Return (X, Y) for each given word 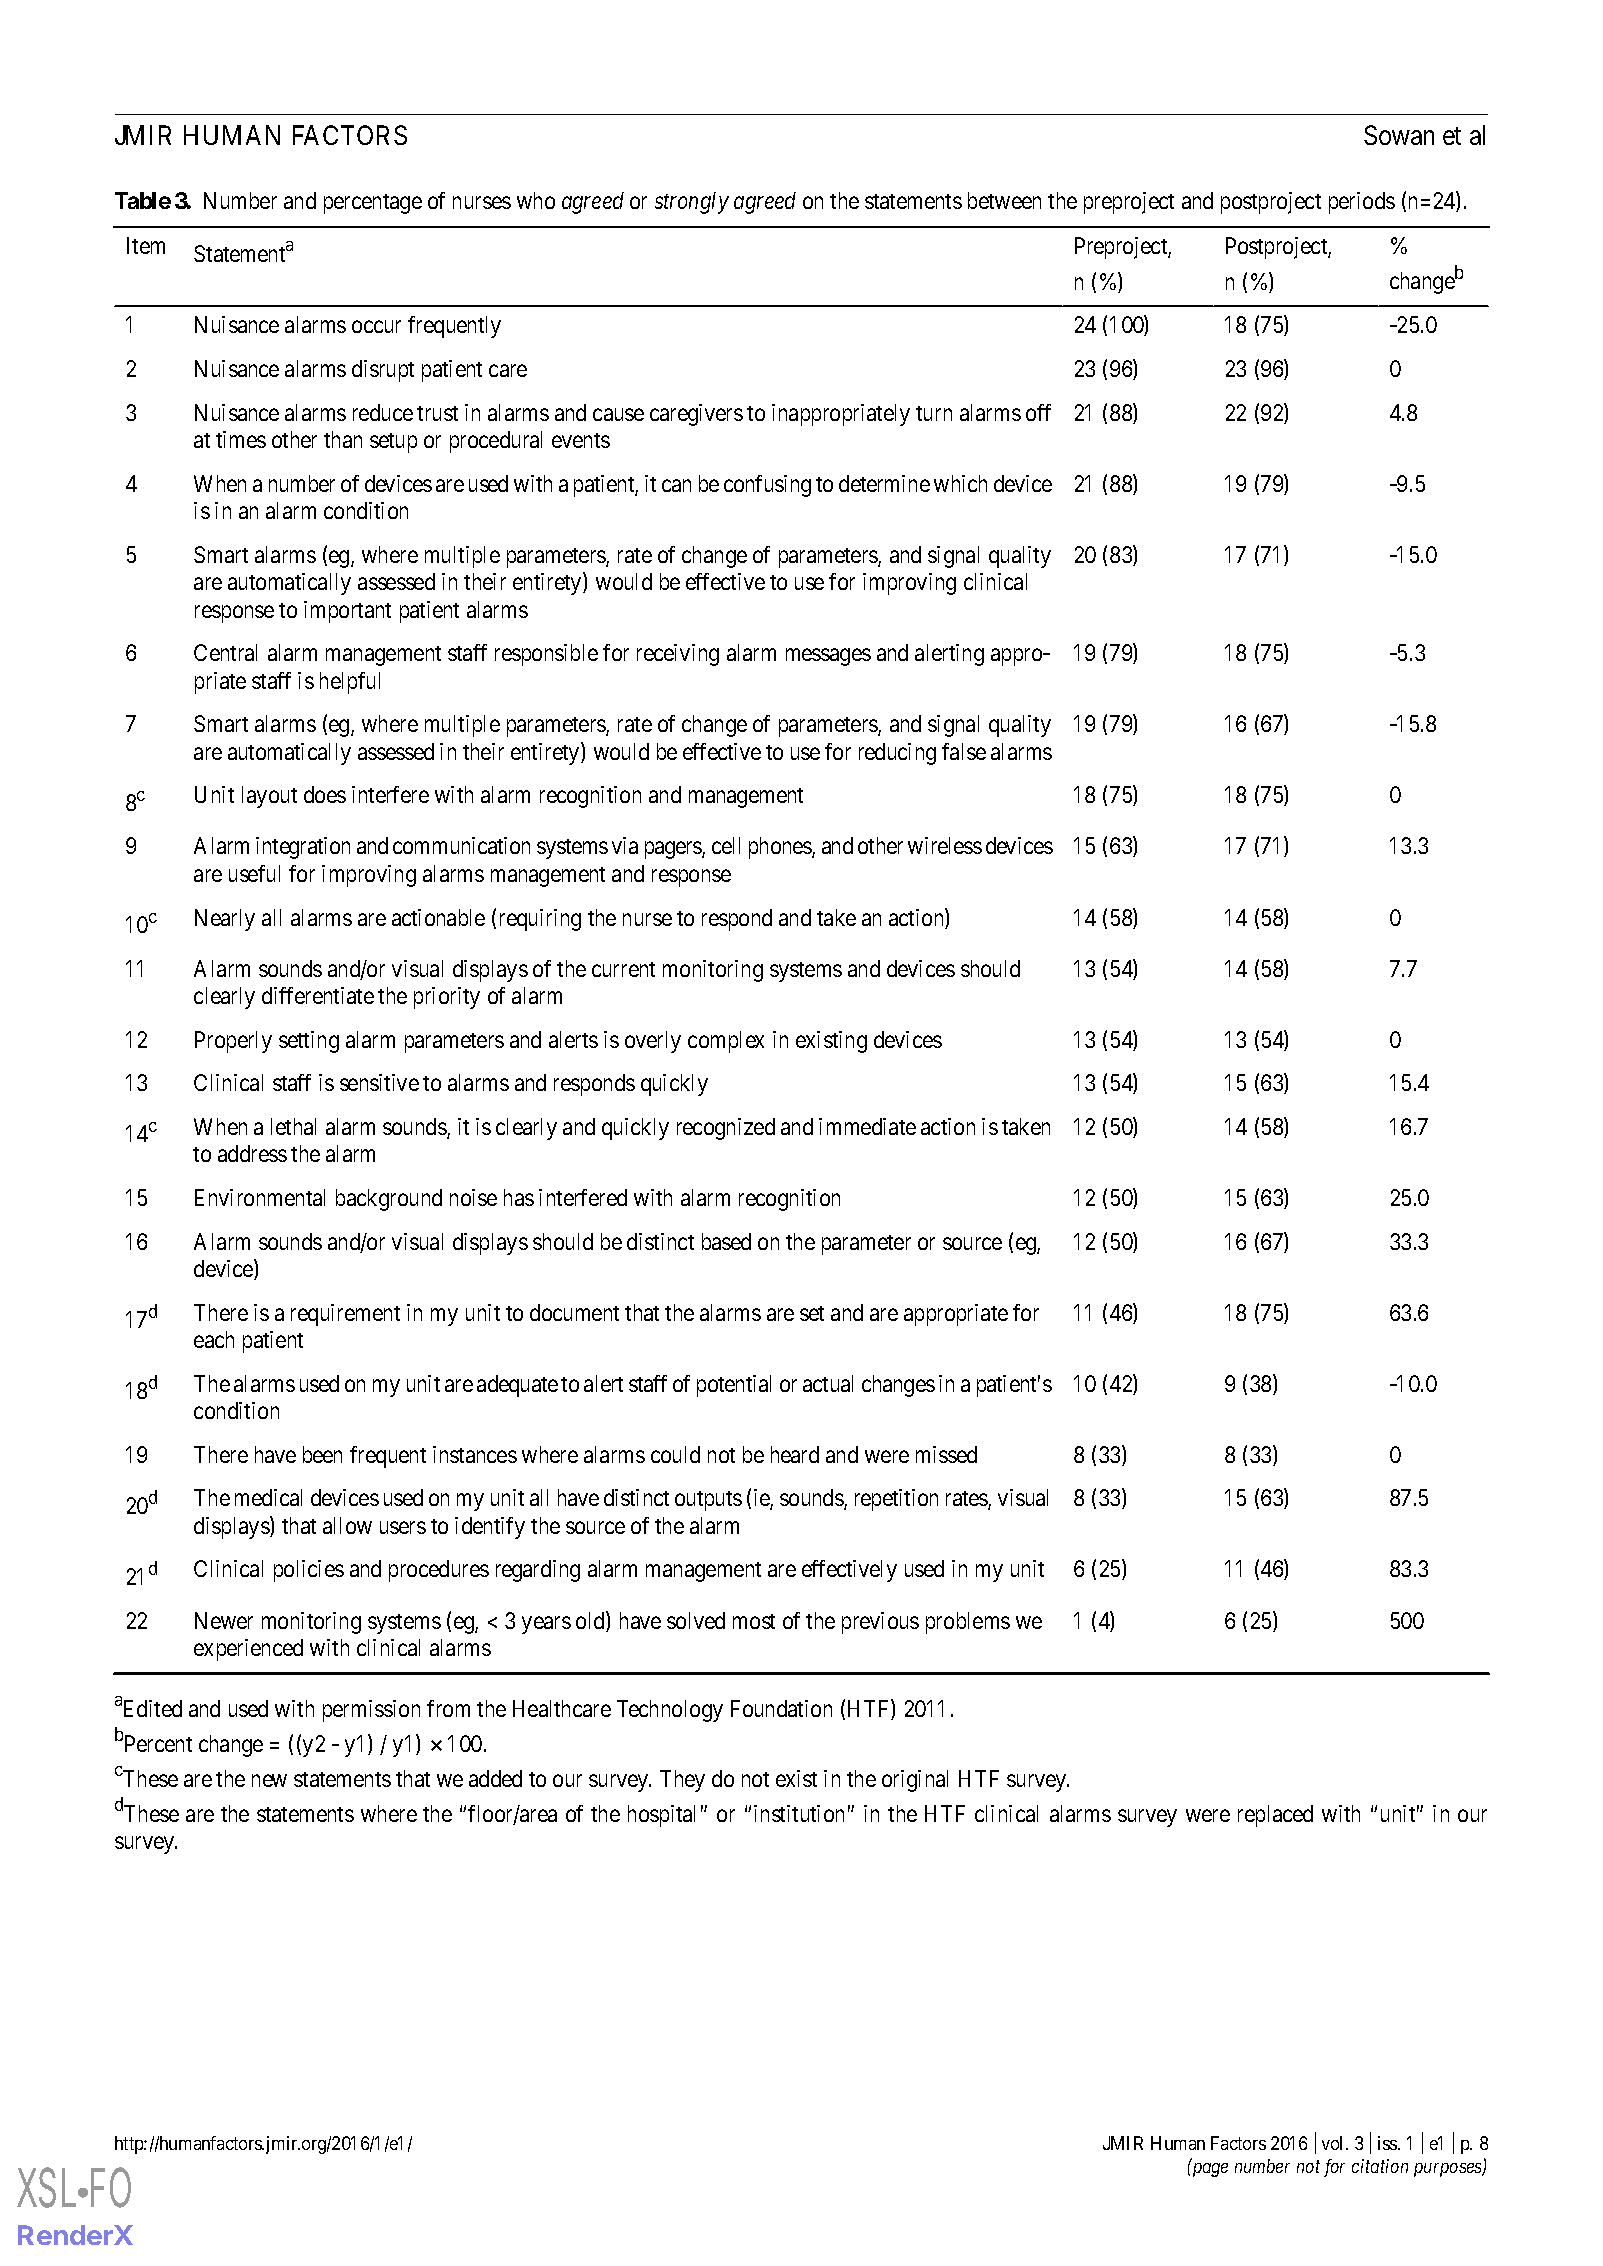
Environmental (260, 1197)
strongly (692, 203)
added (495, 1778)
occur (376, 327)
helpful (350, 683)
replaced (1275, 1816)
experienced (248, 1650)
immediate (867, 1126)
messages (828, 657)
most (754, 1621)
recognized (726, 1129)
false (964, 751)
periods (1362, 203)
